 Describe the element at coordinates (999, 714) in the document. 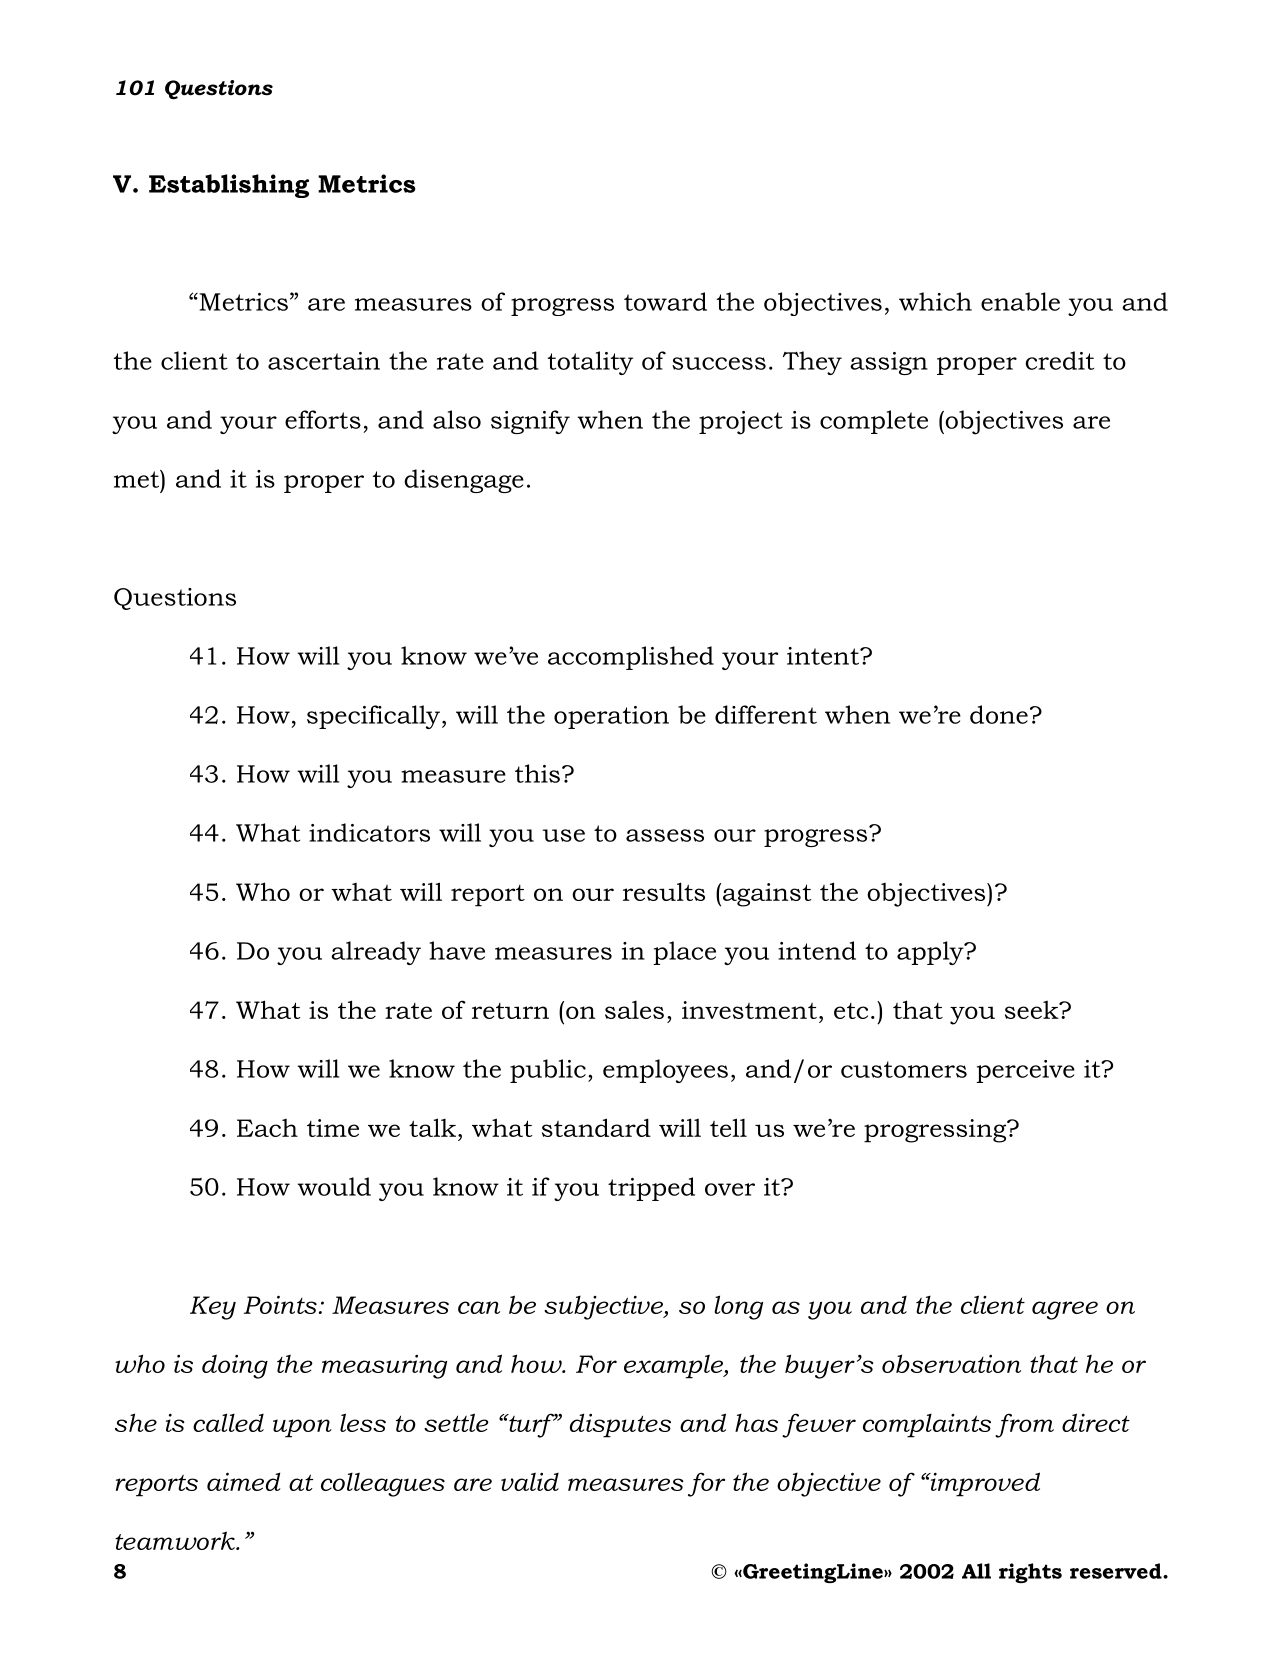

I see `done` at that location.
